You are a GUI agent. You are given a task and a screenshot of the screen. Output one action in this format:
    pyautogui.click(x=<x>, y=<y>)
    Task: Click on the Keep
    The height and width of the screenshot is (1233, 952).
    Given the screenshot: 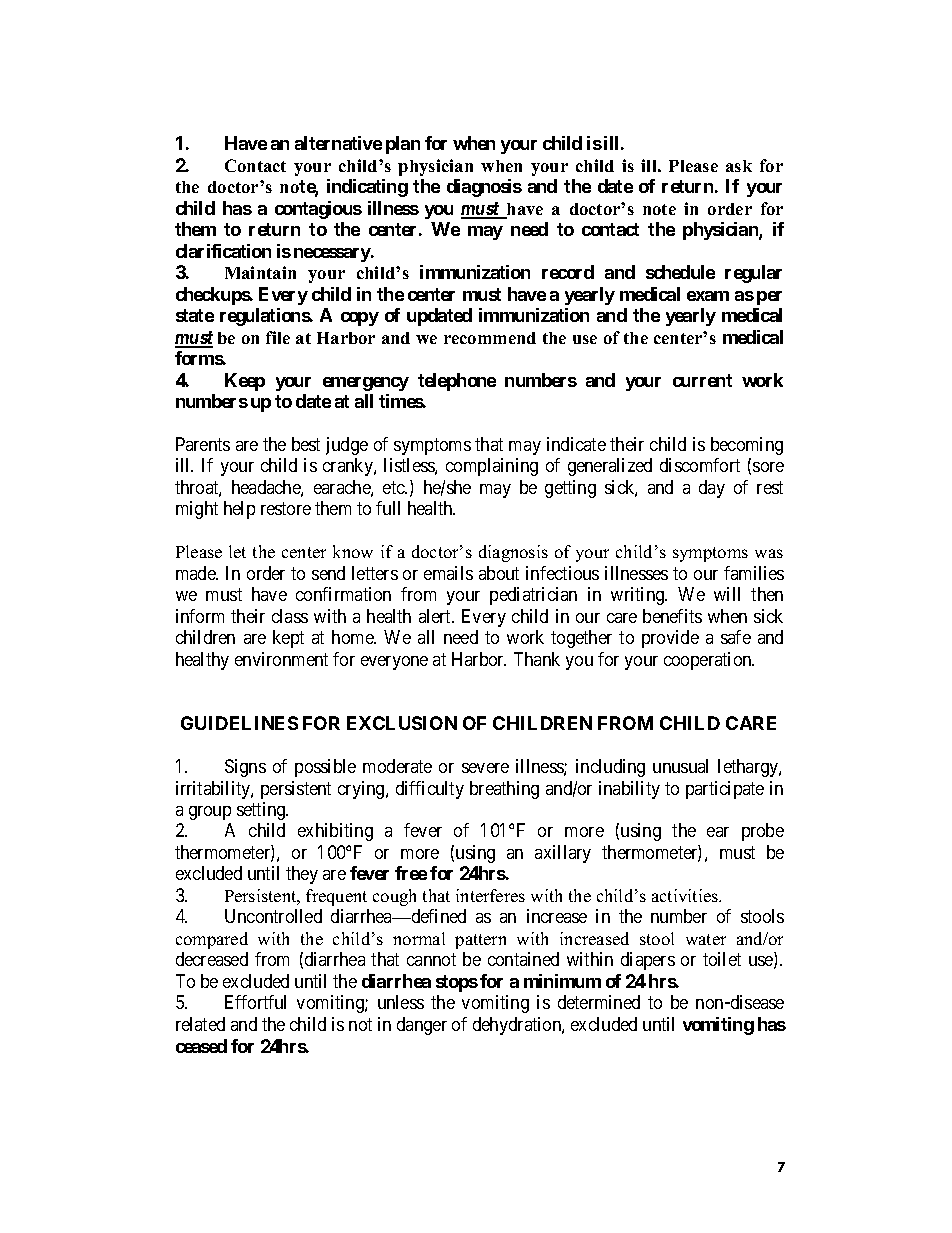 What is the action you would take?
    pyautogui.click(x=245, y=382)
